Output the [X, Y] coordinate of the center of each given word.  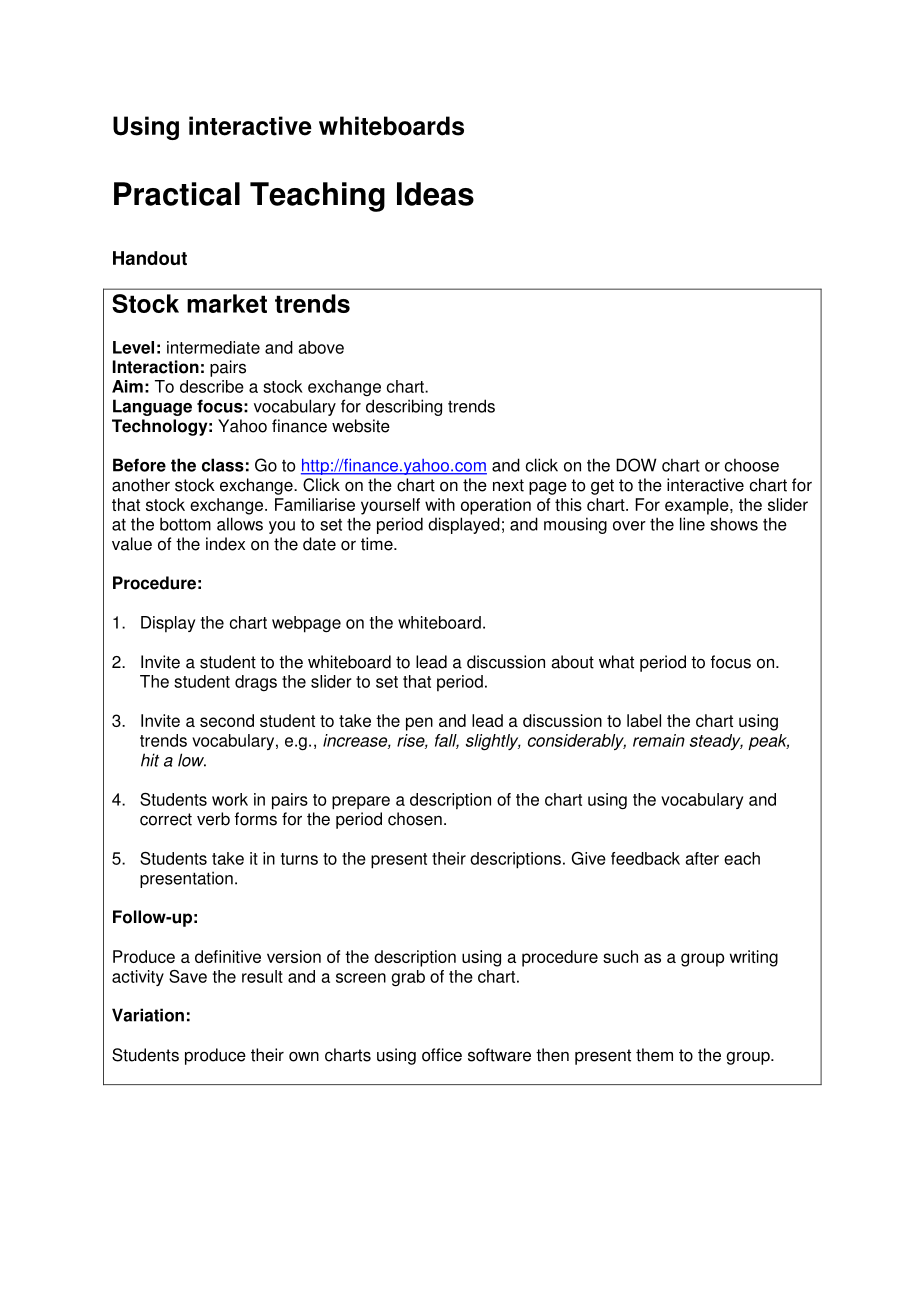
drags [256, 683]
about [572, 662]
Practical [177, 194]
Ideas [435, 194]
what [616, 662]
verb [213, 819]
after [702, 858]
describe [212, 386]
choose [752, 465]
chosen [415, 819]
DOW [636, 465]
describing [404, 407]
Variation [148, 1015]
